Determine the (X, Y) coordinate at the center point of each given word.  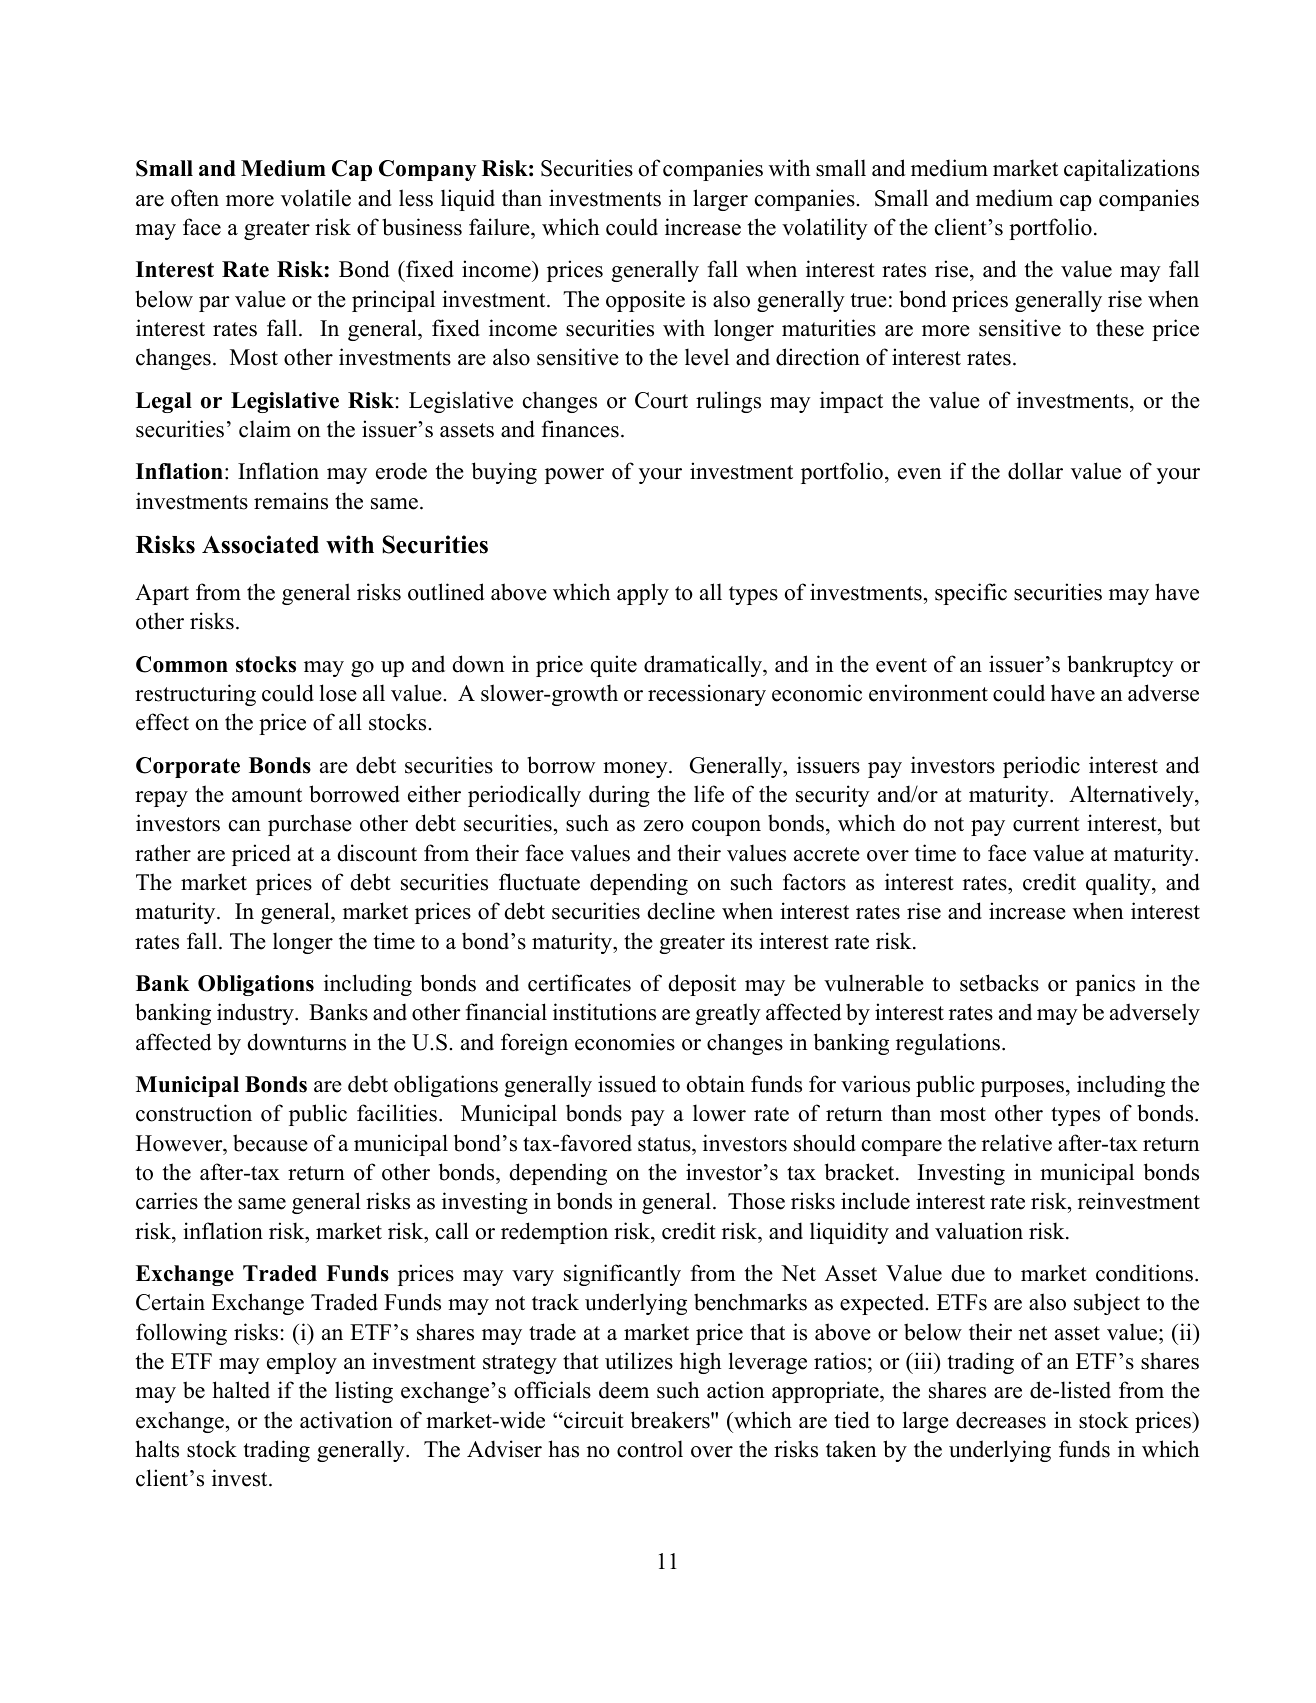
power (574, 476)
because (270, 1143)
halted (241, 1390)
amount (267, 795)
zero (664, 826)
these (1120, 328)
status (665, 1144)
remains (291, 501)
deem (624, 1390)
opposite (645, 301)
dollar (1035, 471)
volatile (316, 198)
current (1046, 824)
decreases (1001, 1420)
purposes (1024, 1089)
